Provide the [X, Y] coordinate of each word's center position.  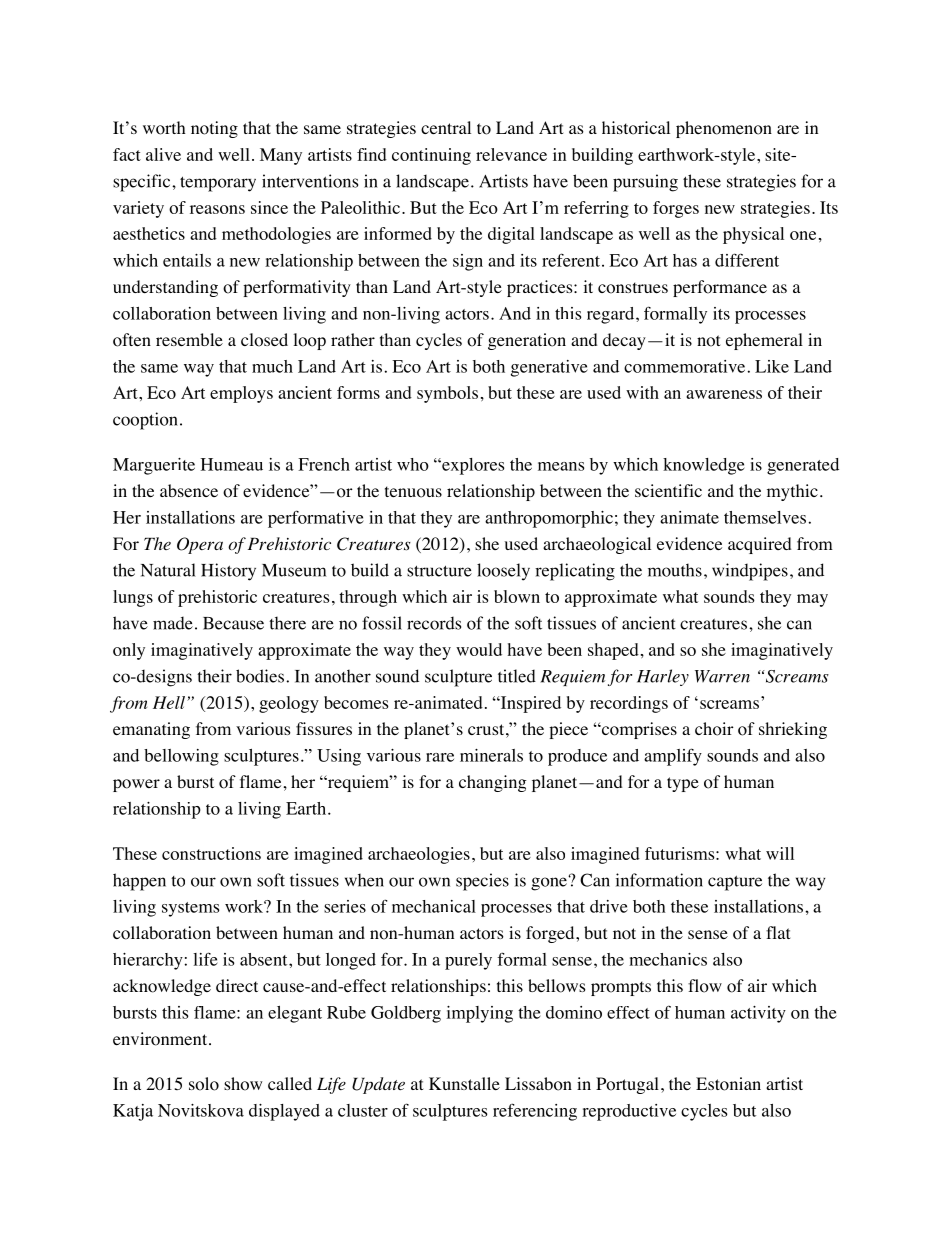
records [434, 623]
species [482, 882]
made [173, 623]
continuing [431, 156]
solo [204, 1084]
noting [214, 129]
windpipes [750, 572]
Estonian [728, 1084]
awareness [724, 394]
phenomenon [724, 129]
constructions [211, 853]
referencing [535, 1112]
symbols [447, 394]
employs [241, 394]
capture [735, 883]
